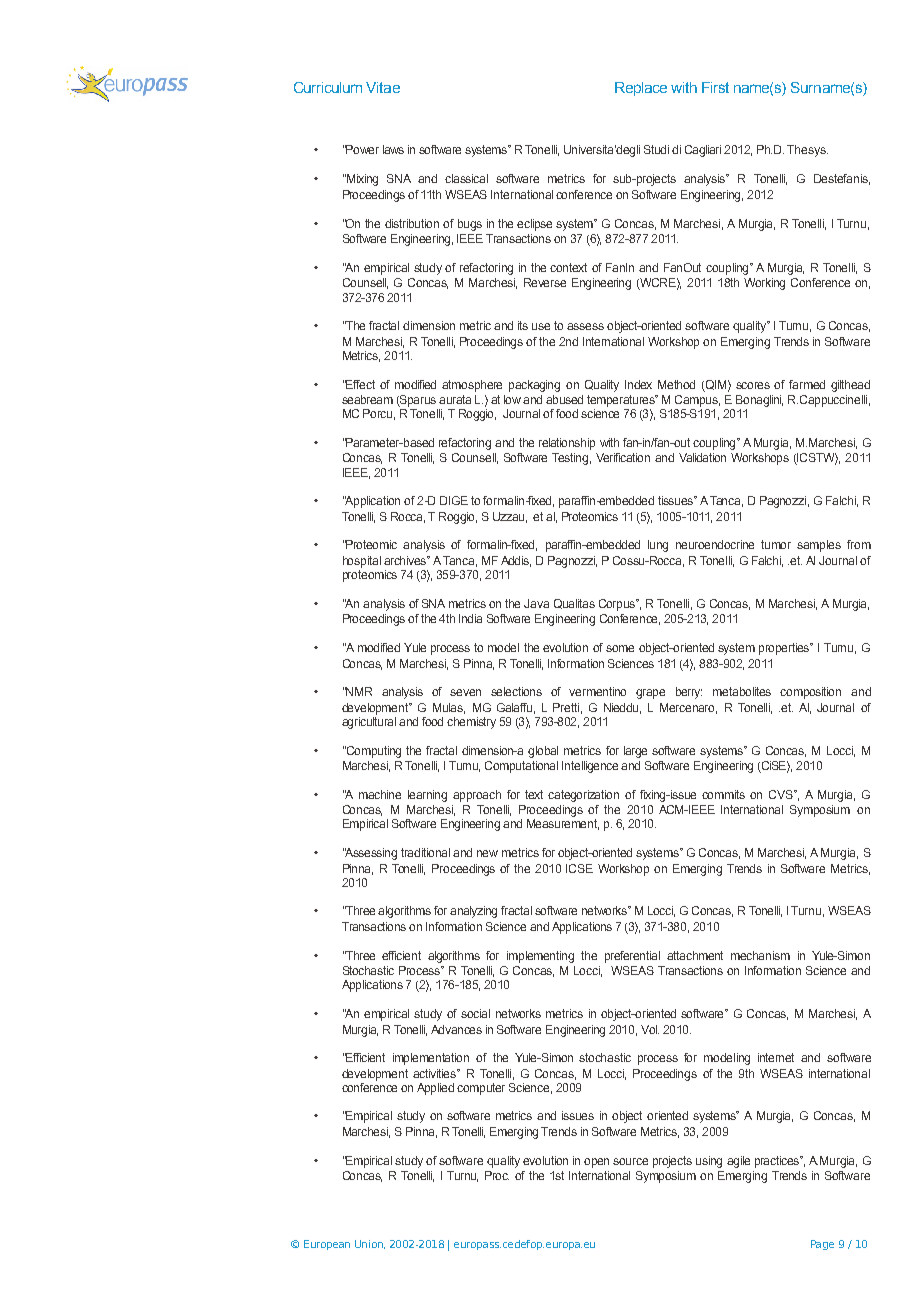 The image size is (924, 1308). What do you see at coordinates (632, 957) in the screenshot?
I see `preferential` at bounding box center [632, 957].
